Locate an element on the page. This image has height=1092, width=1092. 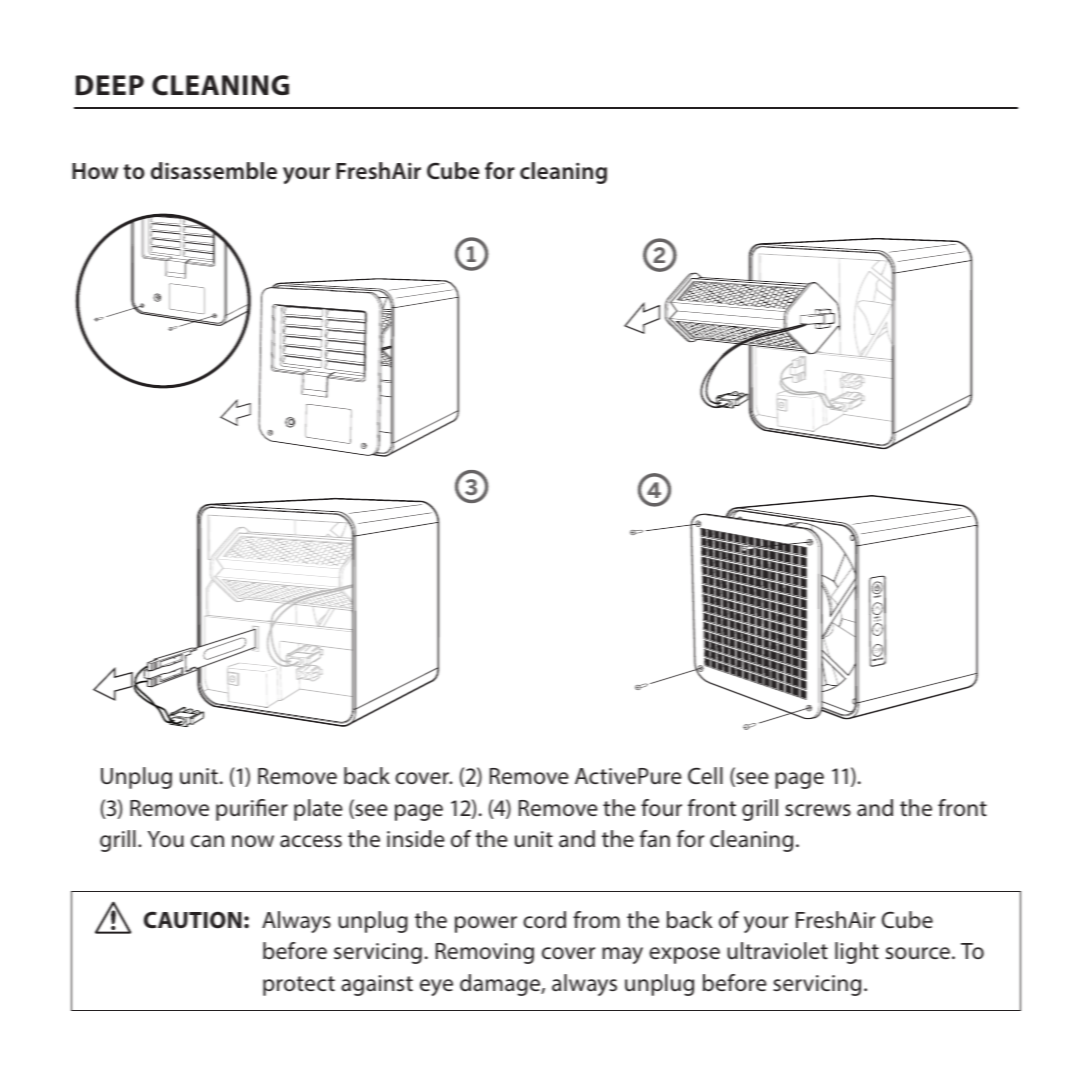
screws is located at coordinates (818, 810).
